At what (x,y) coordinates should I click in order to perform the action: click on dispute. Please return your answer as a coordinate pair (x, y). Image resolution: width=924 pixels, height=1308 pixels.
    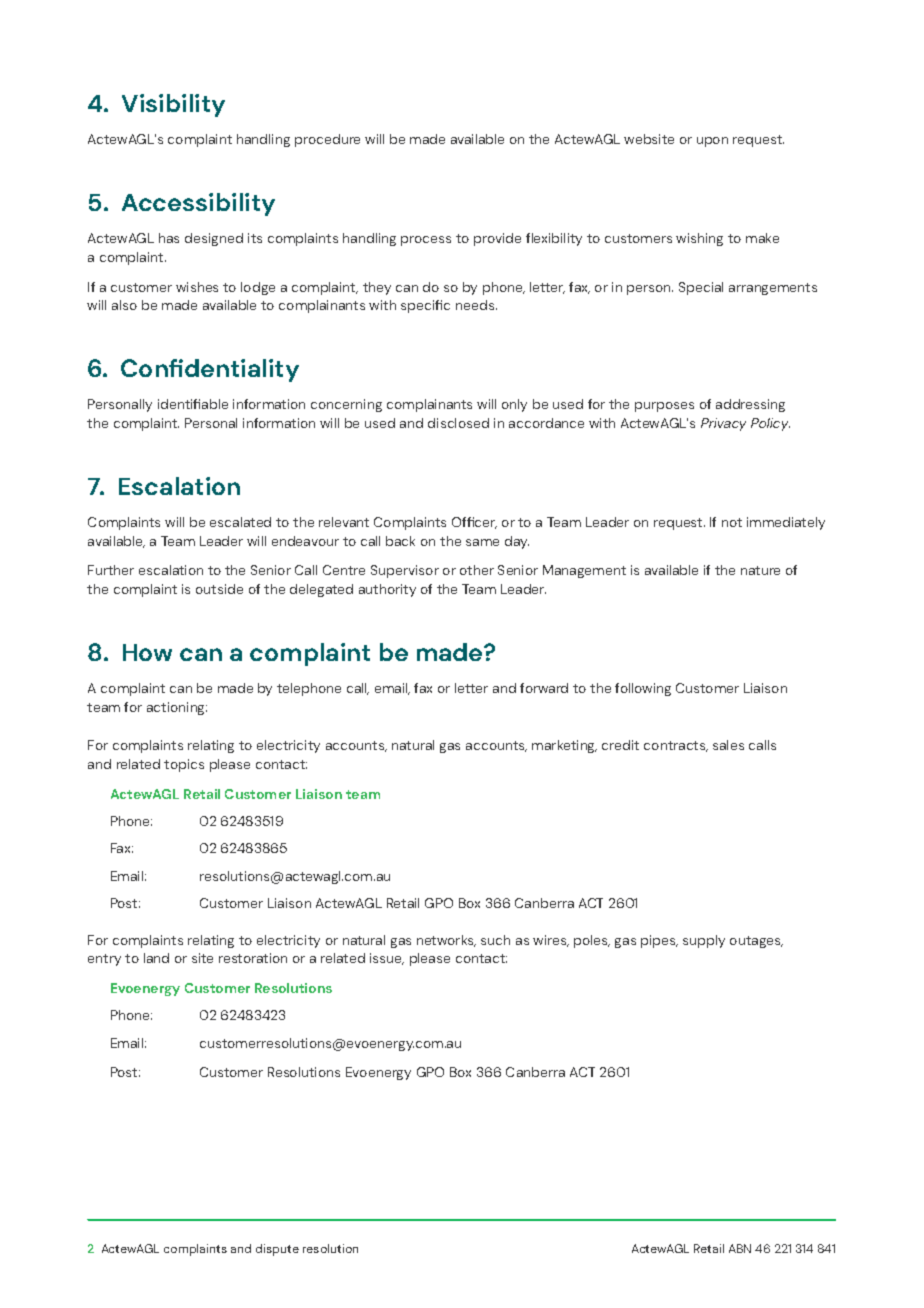
    Looking at the image, I should click on (277, 1250).
